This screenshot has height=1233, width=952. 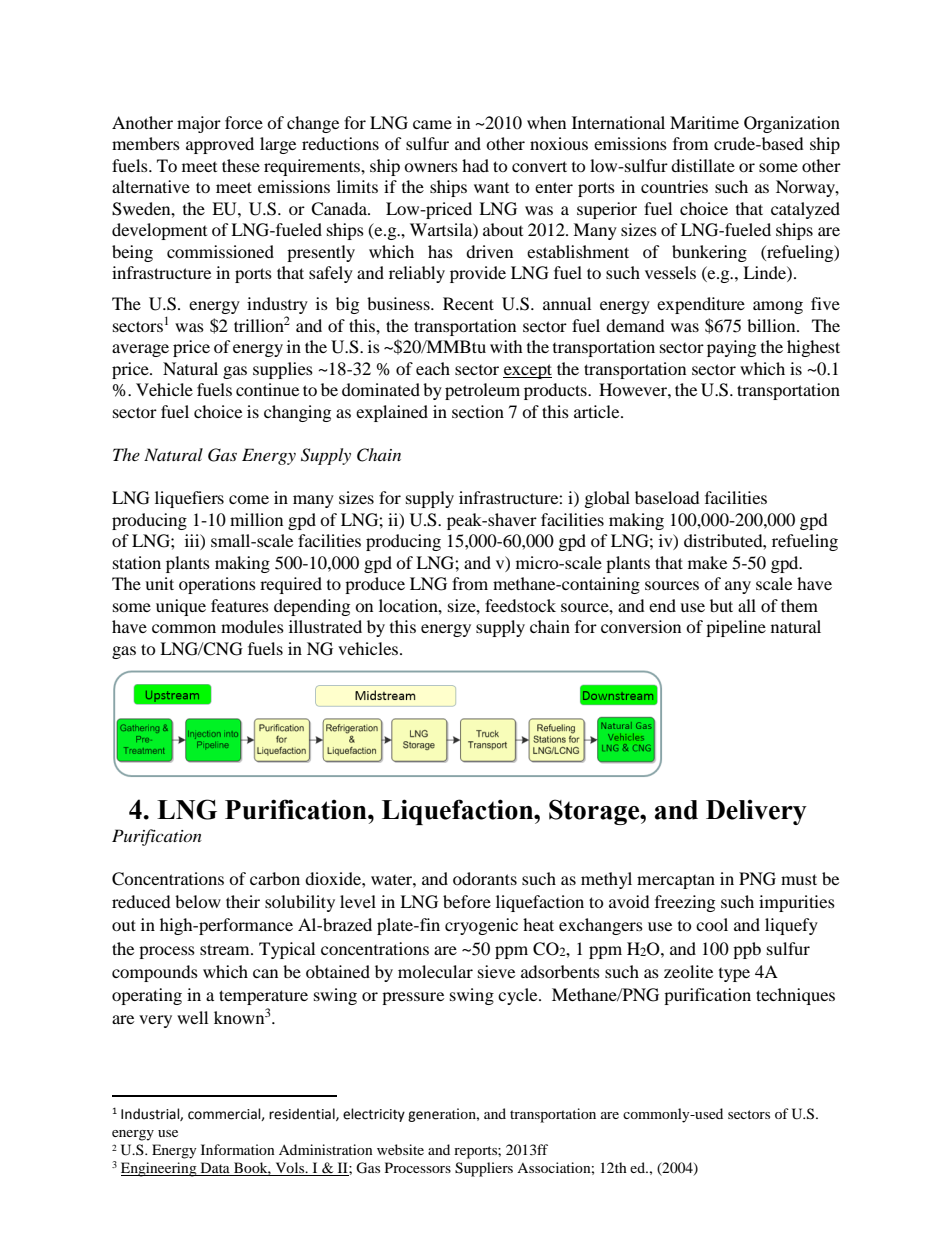 What do you see at coordinates (799, 879) in the screenshot?
I see `must` at bounding box center [799, 879].
